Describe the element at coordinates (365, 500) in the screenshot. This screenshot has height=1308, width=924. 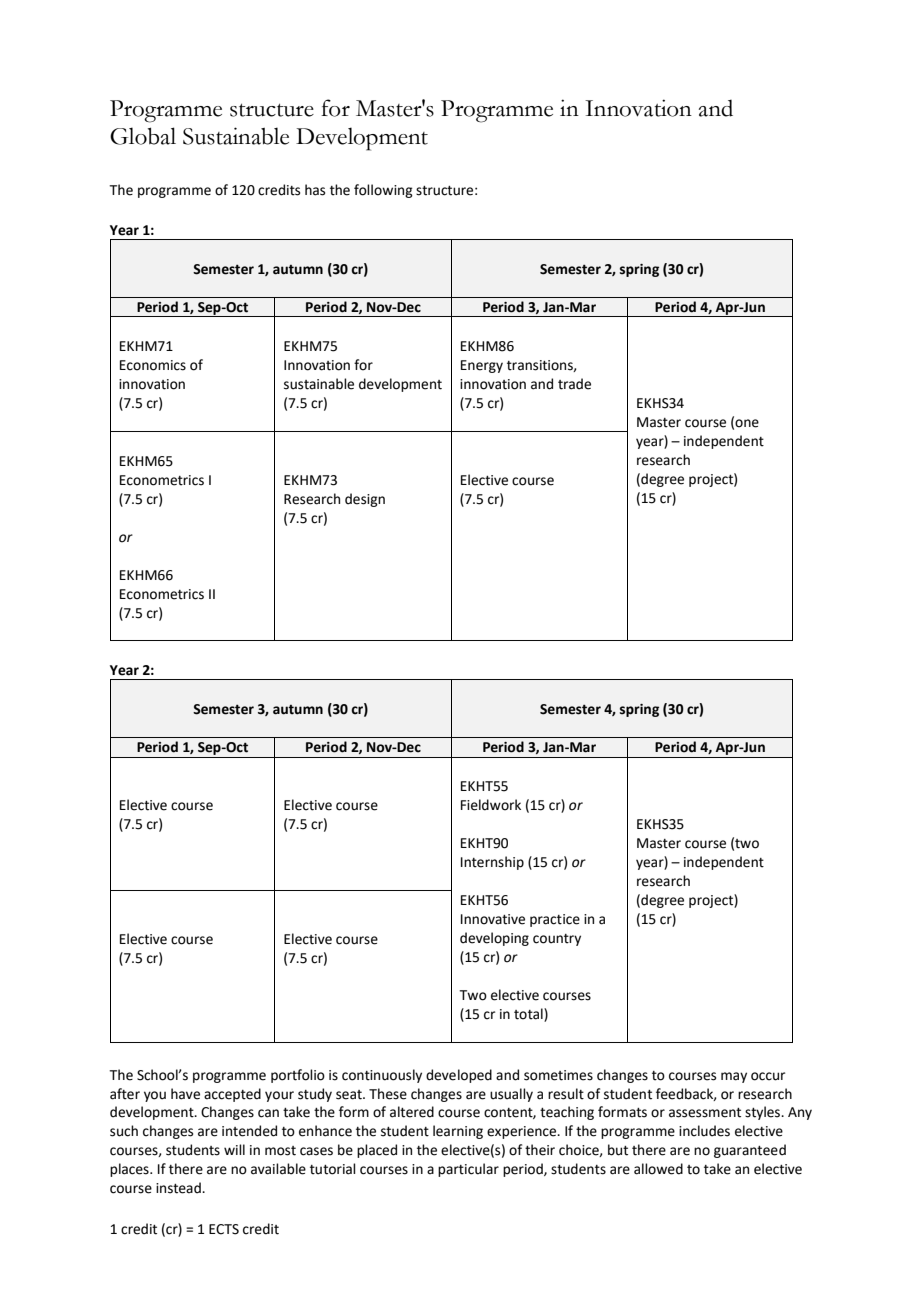
I see `design` at that location.
